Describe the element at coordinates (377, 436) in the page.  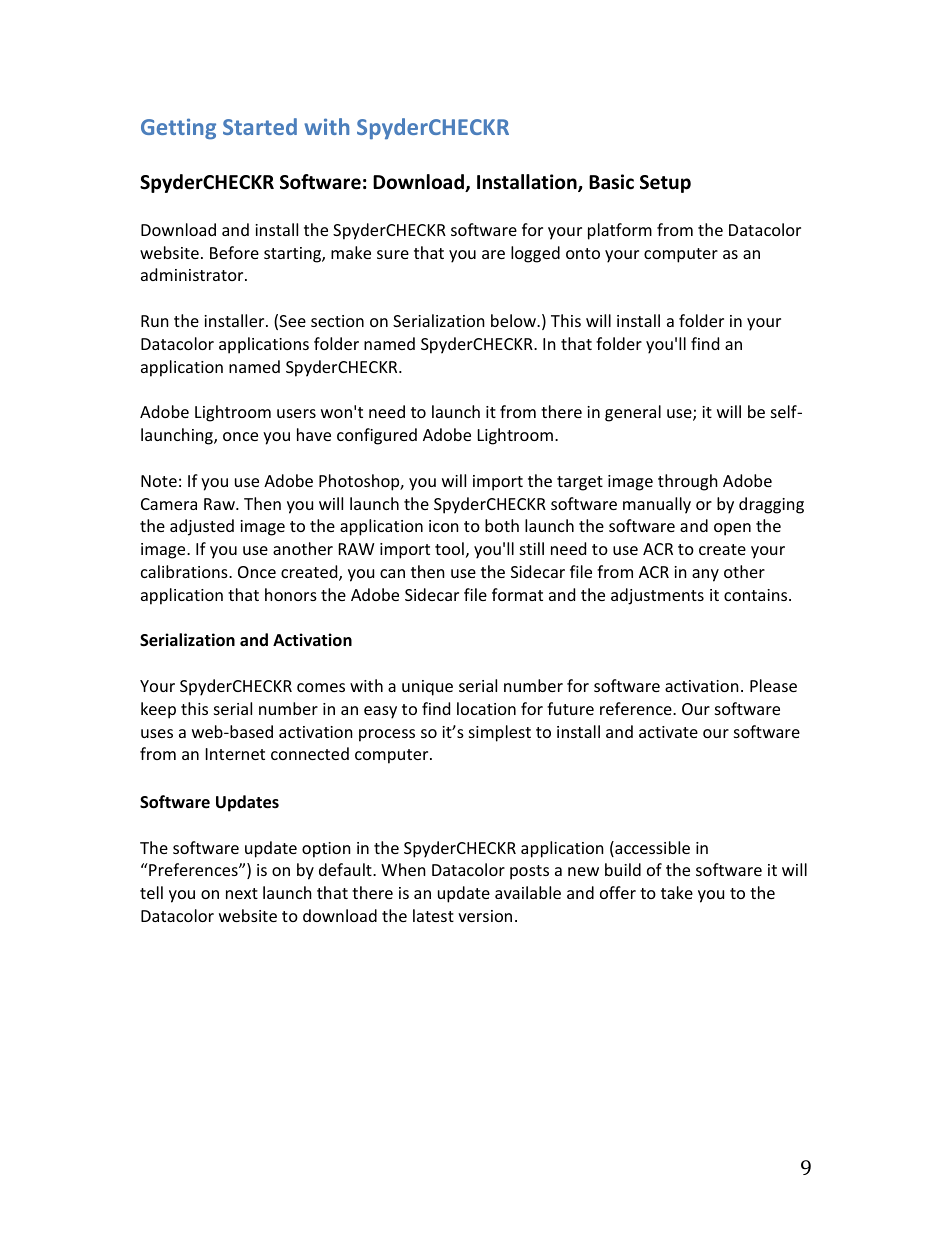
I see `configured` at that location.
